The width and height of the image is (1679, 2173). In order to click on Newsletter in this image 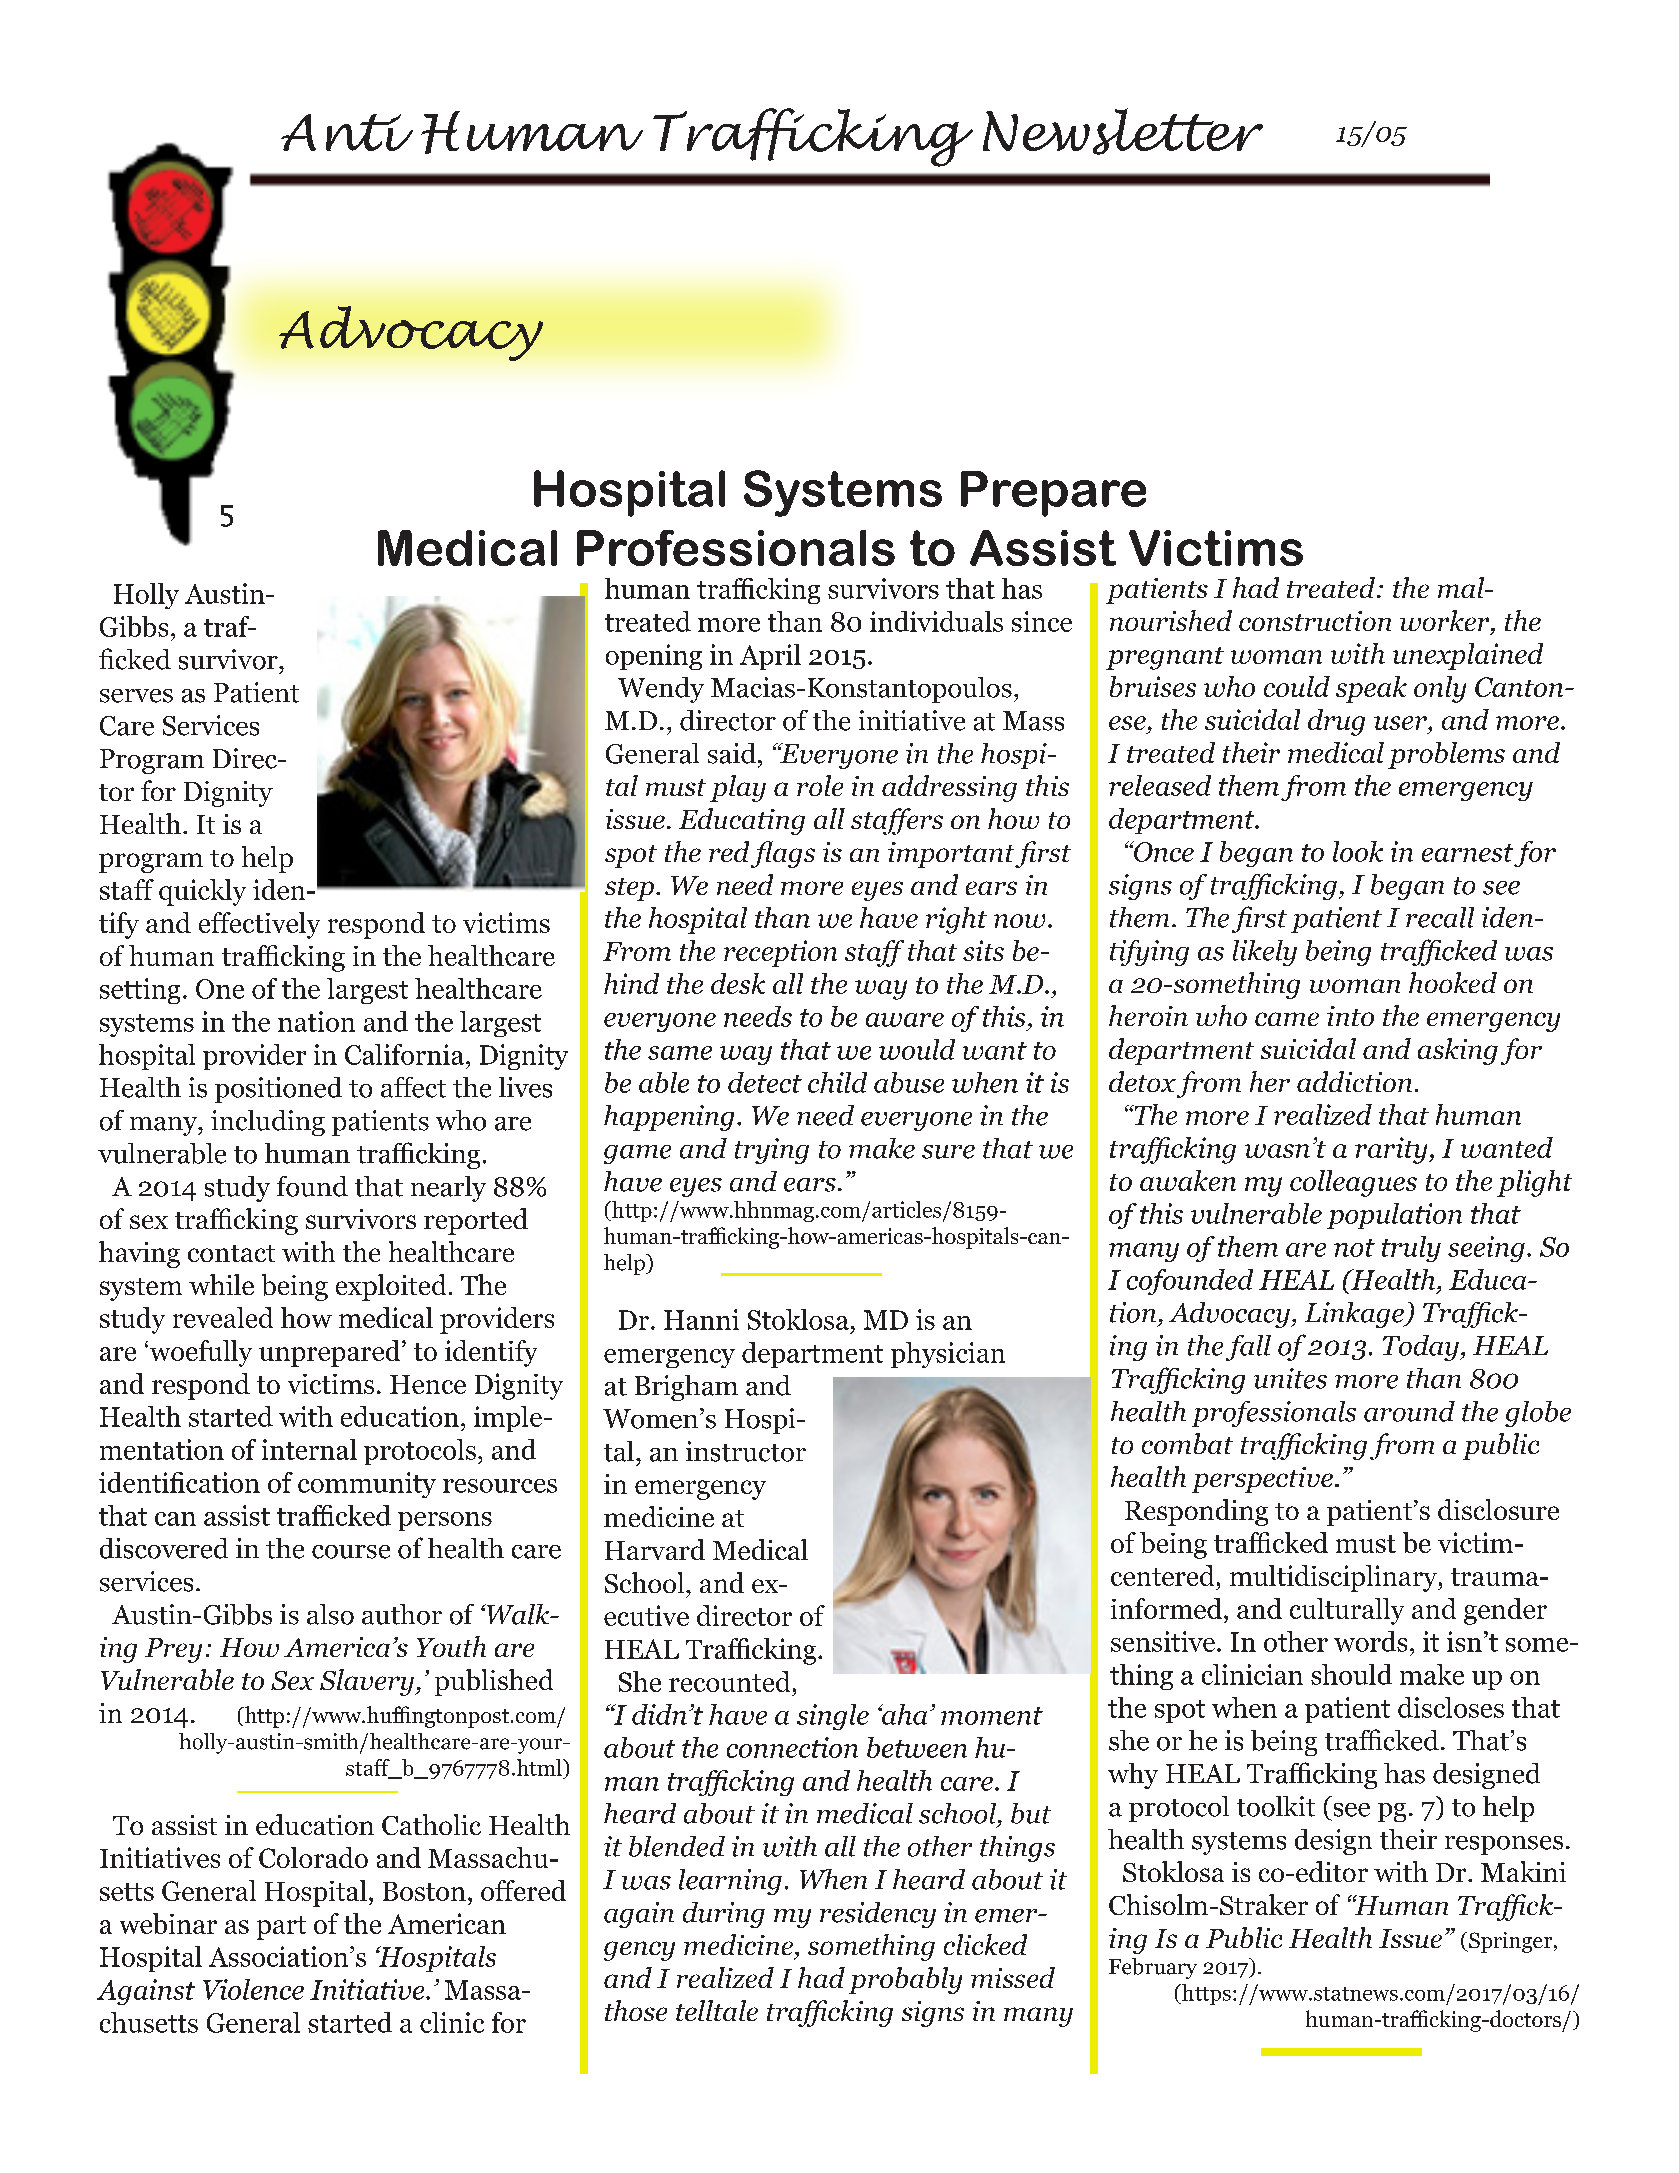, I will do `click(1123, 131)`.
